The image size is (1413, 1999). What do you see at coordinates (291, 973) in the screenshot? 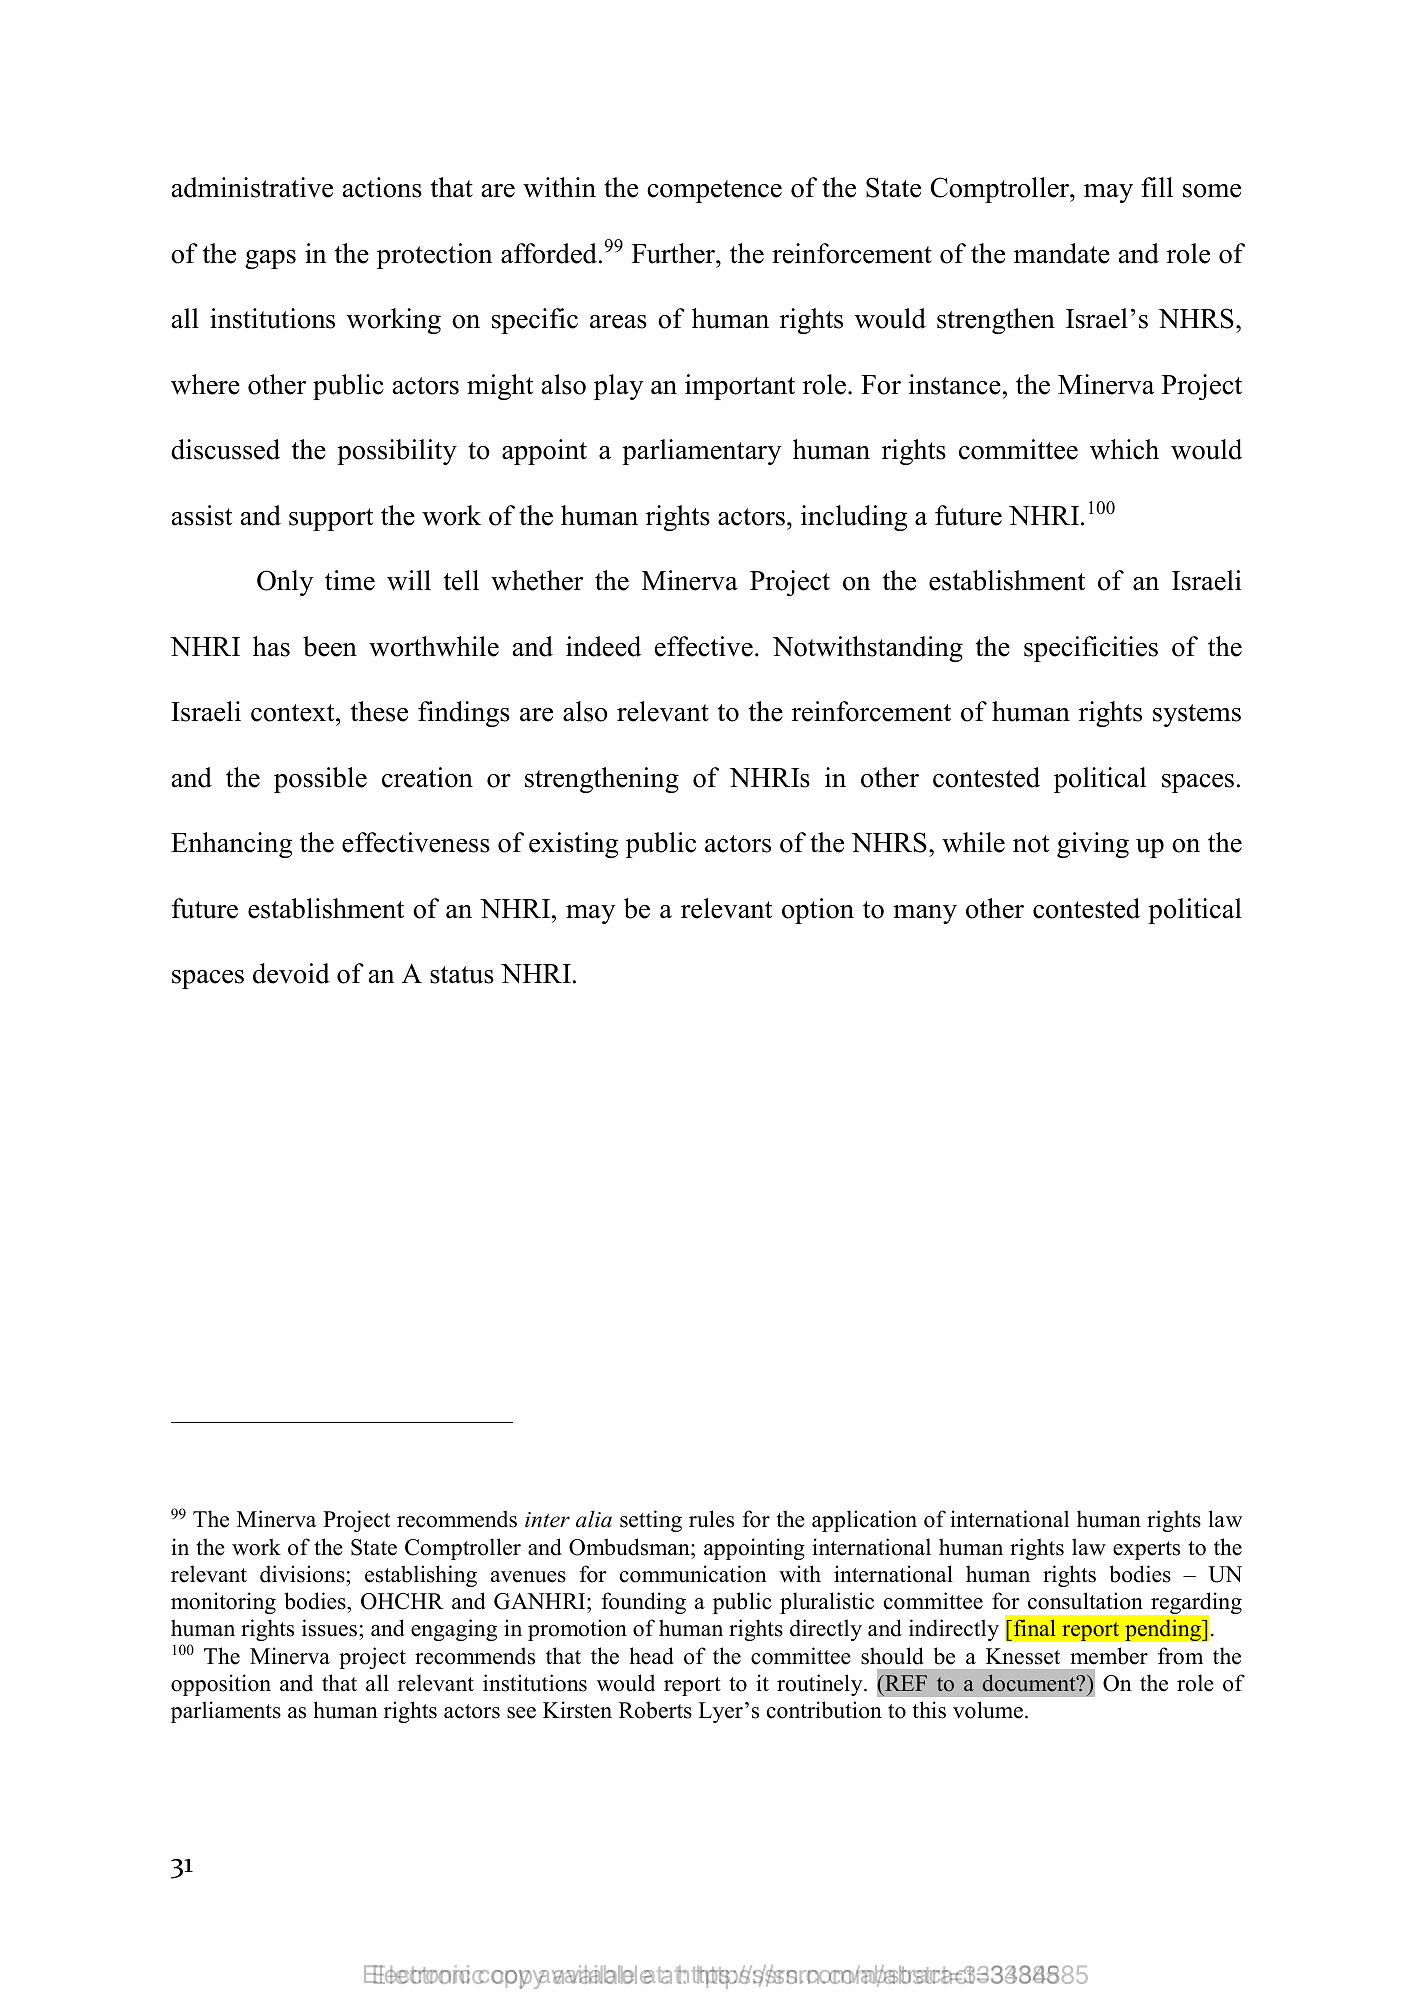
I see `devoid` at bounding box center [291, 973].
